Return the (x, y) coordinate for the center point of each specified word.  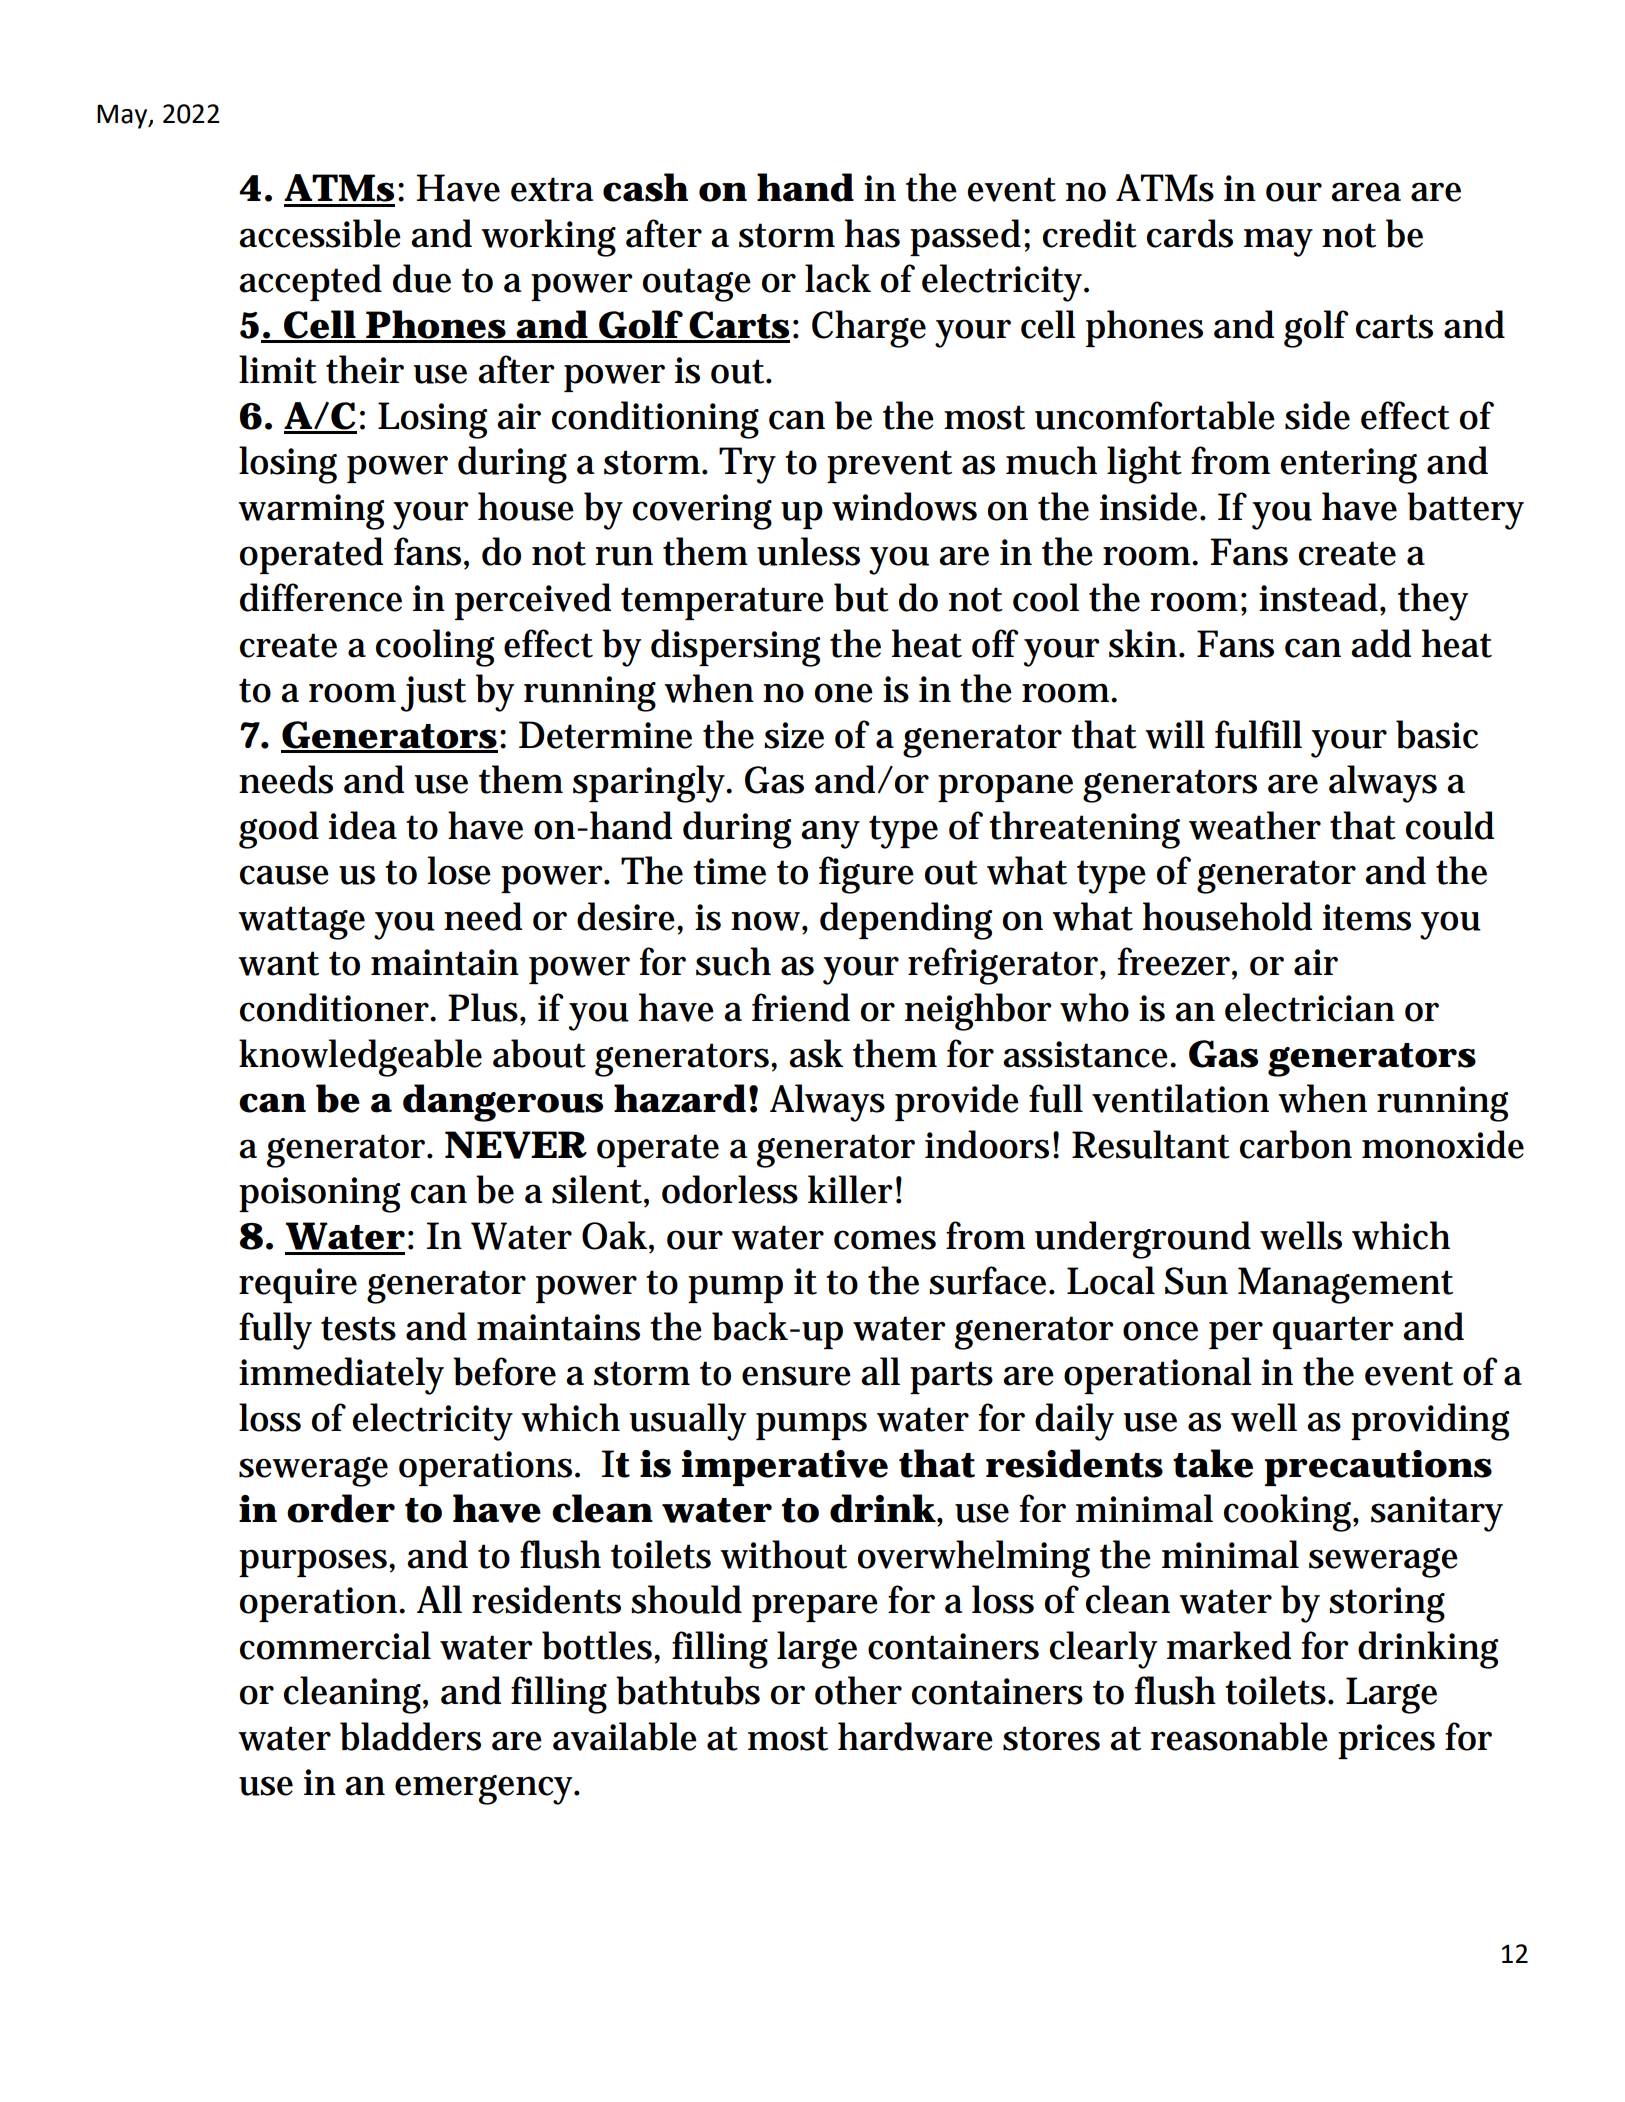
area (1366, 192)
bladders (410, 1736)
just (433, 694)
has (872, 233)
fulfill (1258, 734)
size (794, 735)
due (422, 278)
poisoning (319, 1195)
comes (885, 1240)
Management (1345, 1285)
